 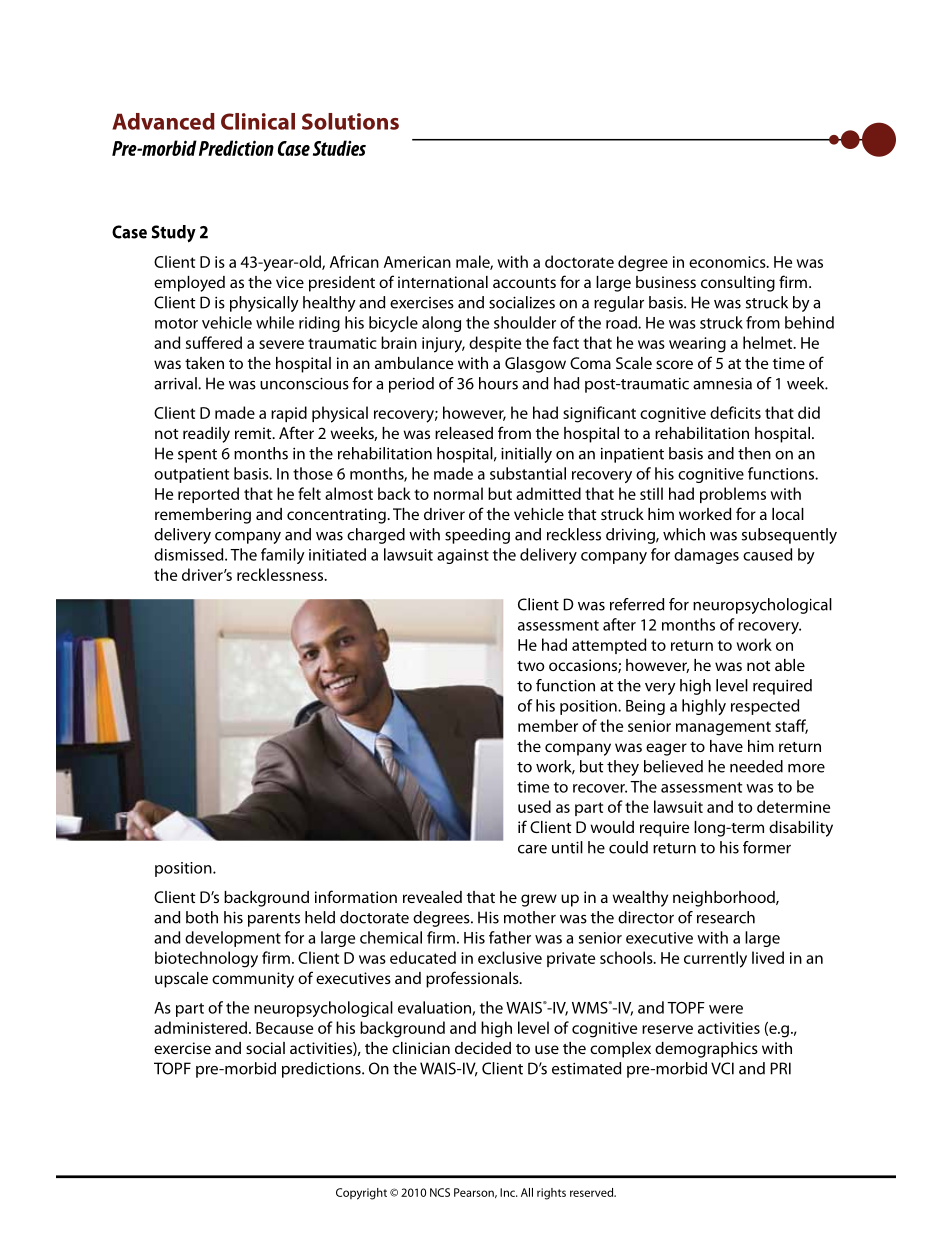 I want to click on Inc, so click(x=509, y=1192).
